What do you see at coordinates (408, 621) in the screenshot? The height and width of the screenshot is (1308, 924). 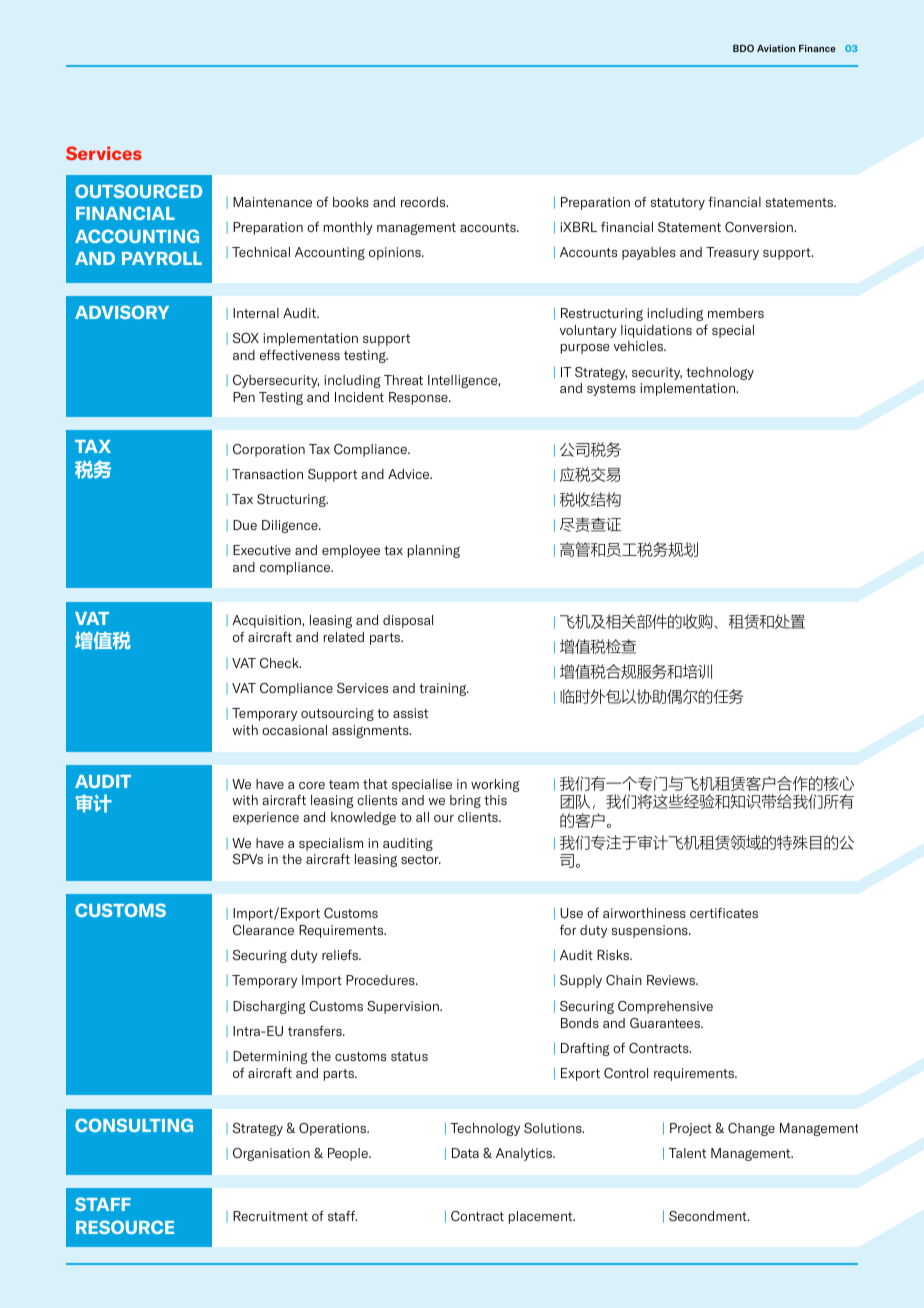 I see `disposal` at bounding box center [408, 621].
